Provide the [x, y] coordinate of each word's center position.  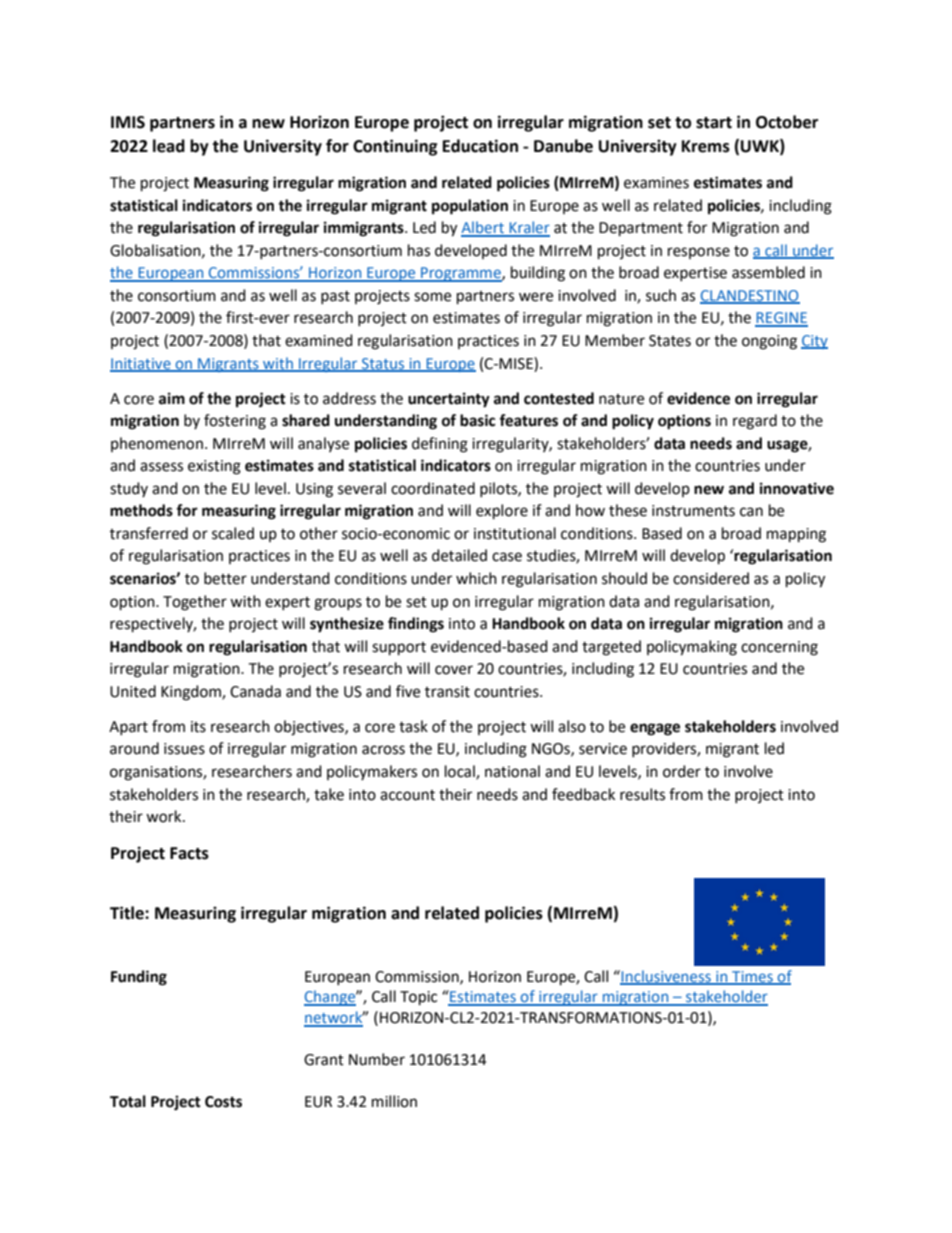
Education [480, 146]
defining [440, 445]
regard [755, 422]
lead [169, 146]
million [394, 1101]
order [682, 771]
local [461, 772]
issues [184, 749]
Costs [223, 1102]
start [714, 123]
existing [214, 467]
